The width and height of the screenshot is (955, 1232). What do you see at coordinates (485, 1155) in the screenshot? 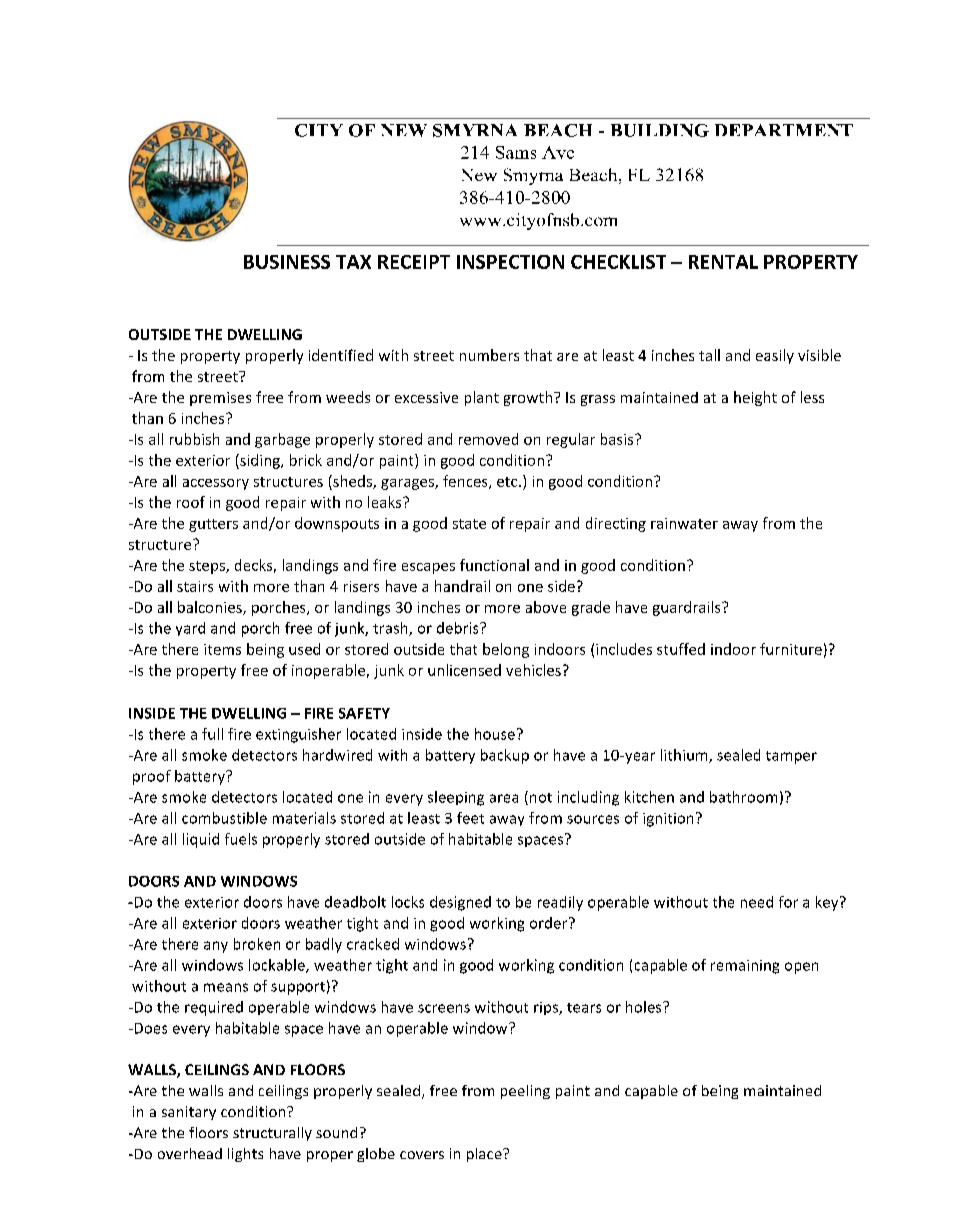
I see `place` at bounding box center [485, 1155].
